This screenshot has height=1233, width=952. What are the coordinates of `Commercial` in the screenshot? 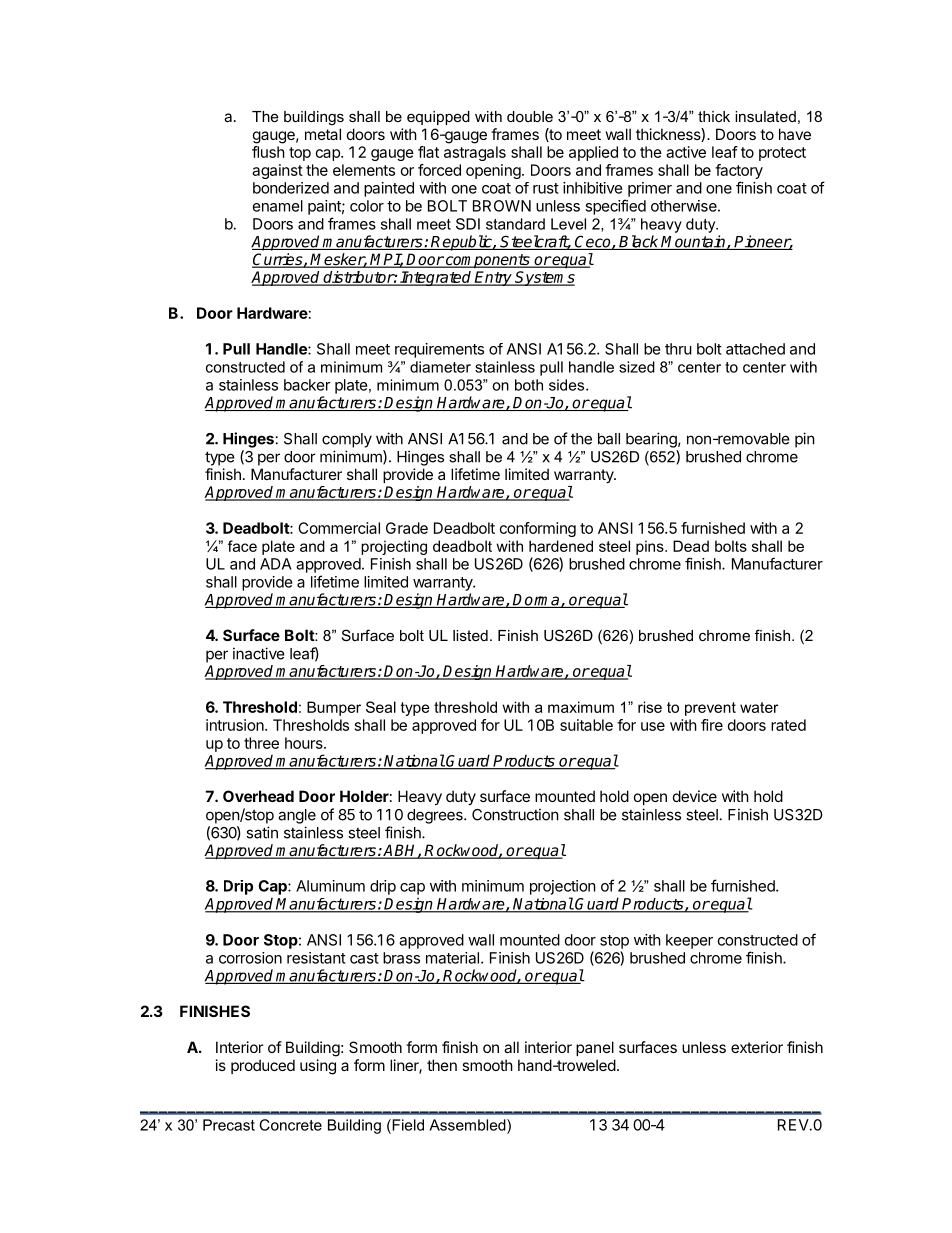 It's located at (339, 528).
